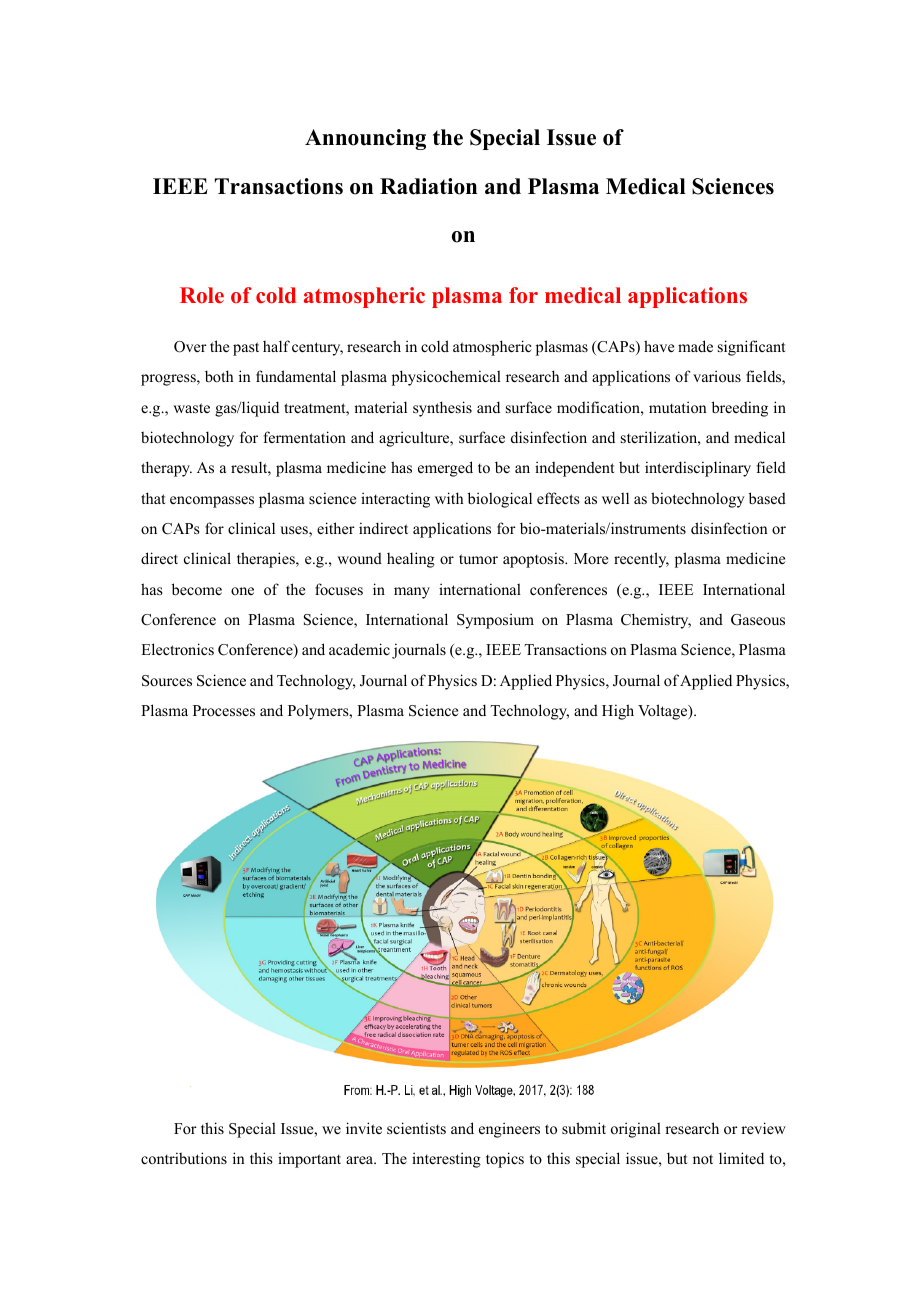 The width and height of the screenshot is (924, 1308). I want to click on Radiation, so click(428, 186).
